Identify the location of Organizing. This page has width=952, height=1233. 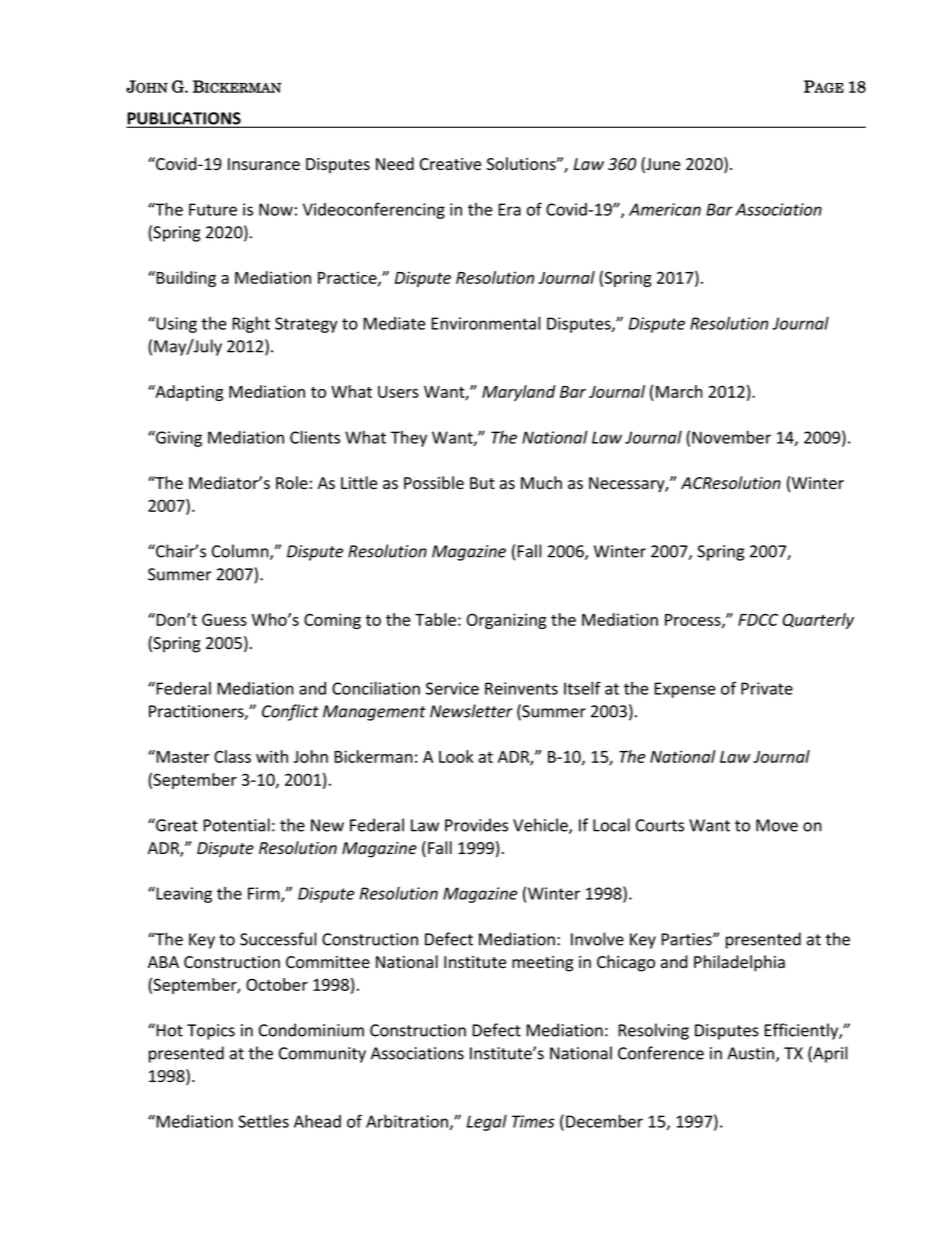
(507, 621).
